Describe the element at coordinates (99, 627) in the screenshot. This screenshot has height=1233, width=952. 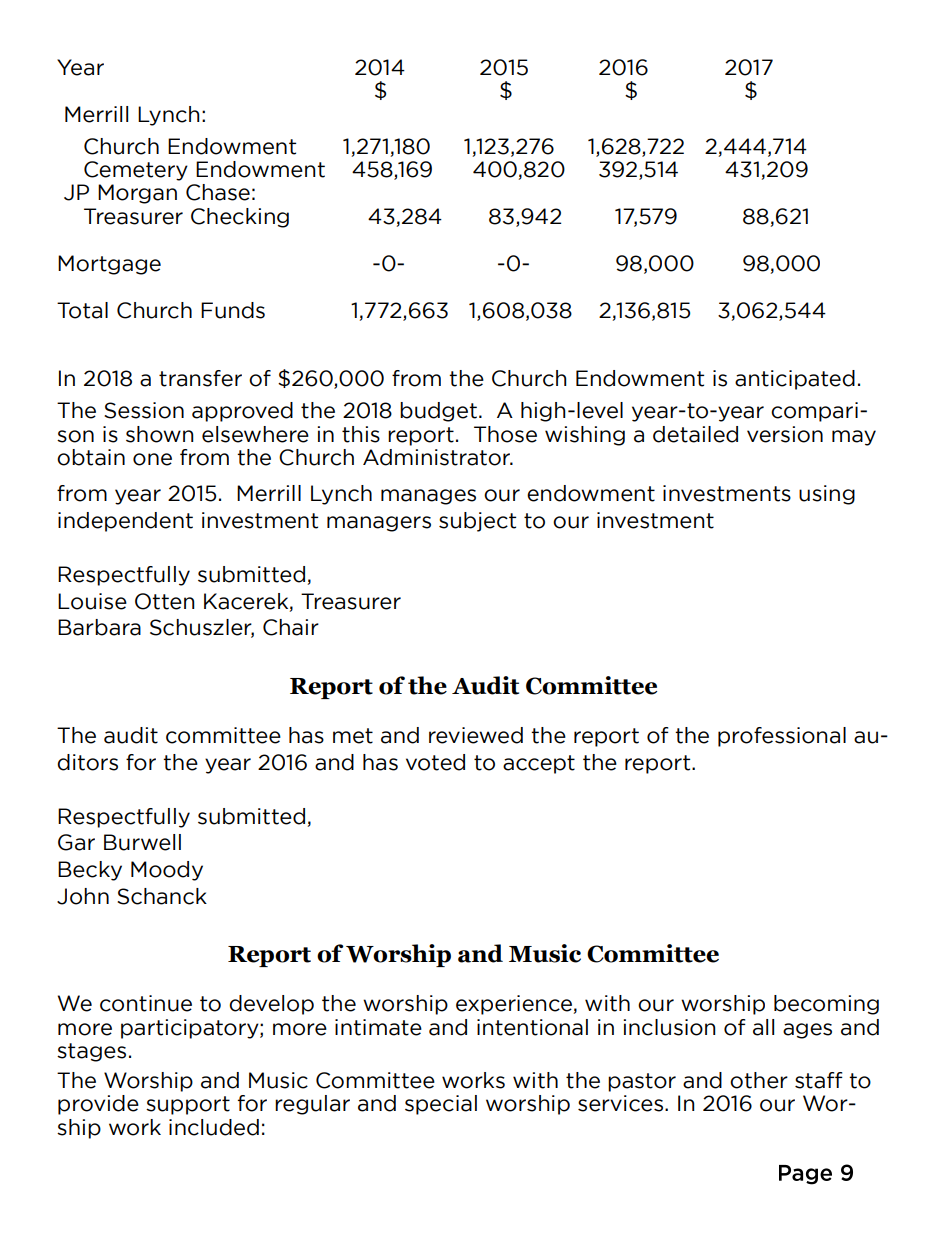
I see `Barbara` at that location.
